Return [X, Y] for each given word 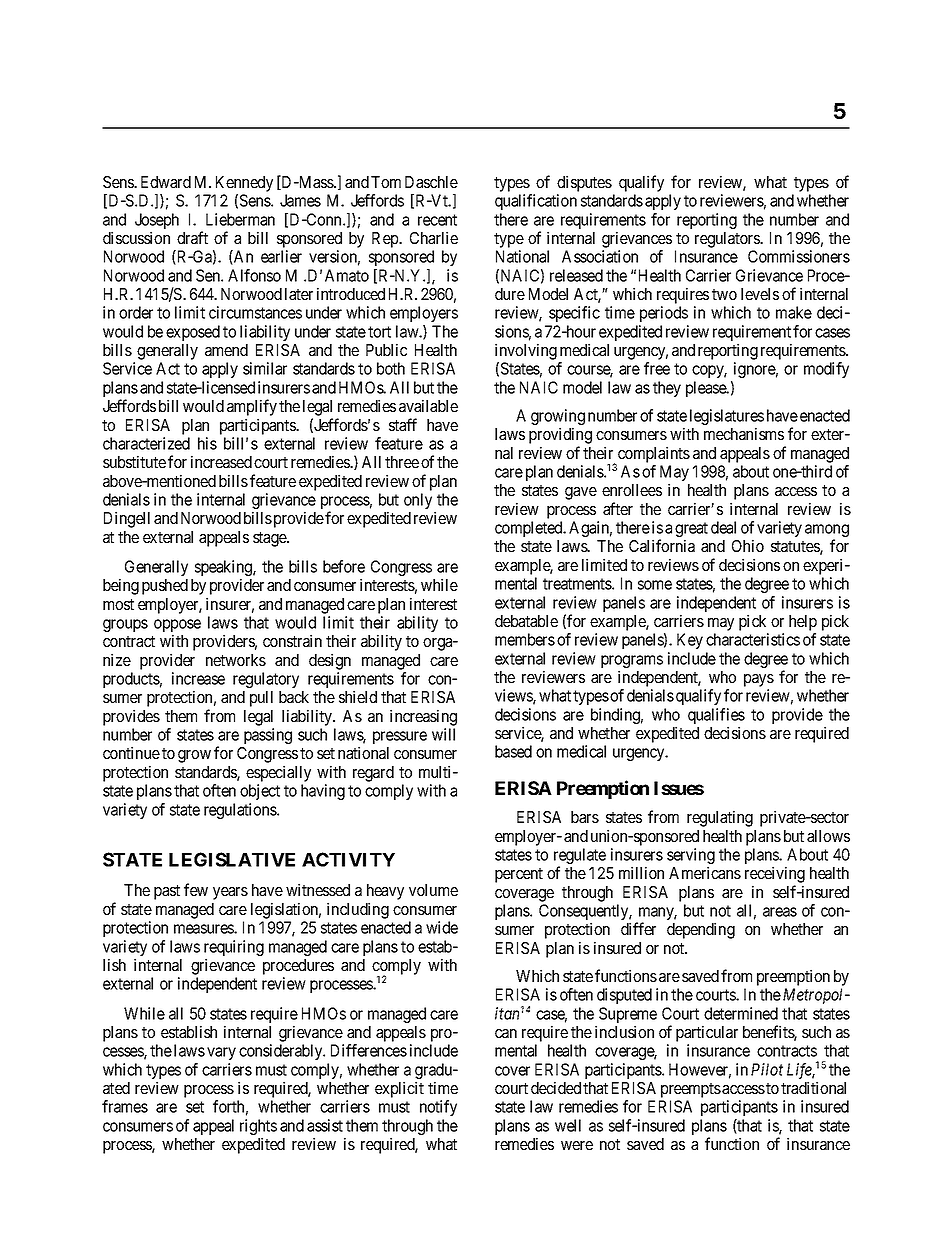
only [418, 501]
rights [258, 1128]
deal [723, 527]
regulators [728, 240]
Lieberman [240, 219]
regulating [720, 818]
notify [438, 1108]
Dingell [127, 519]
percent [519, 875]
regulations [241, 811]
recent [437, 220]
